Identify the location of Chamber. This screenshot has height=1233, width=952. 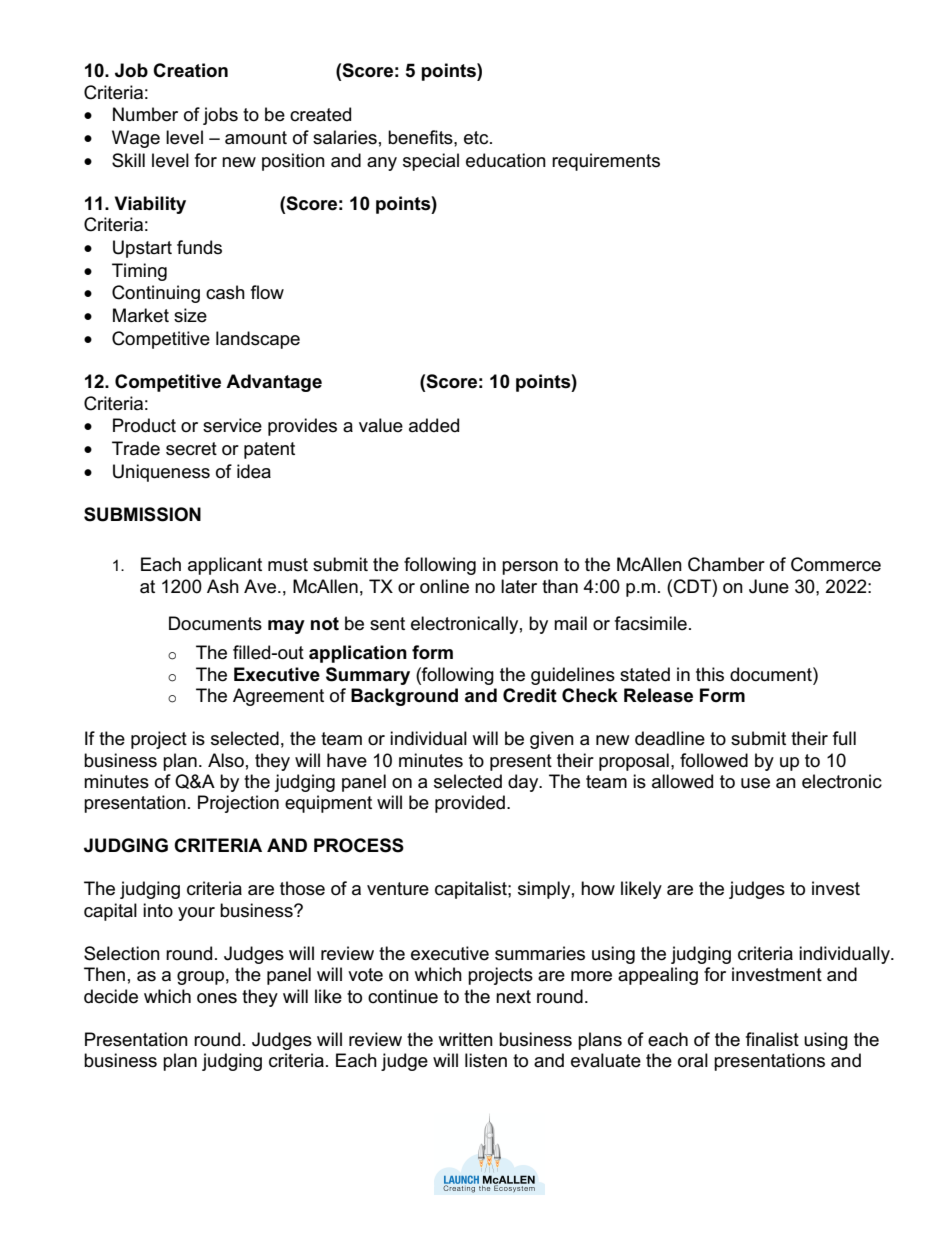
(726, 564).
